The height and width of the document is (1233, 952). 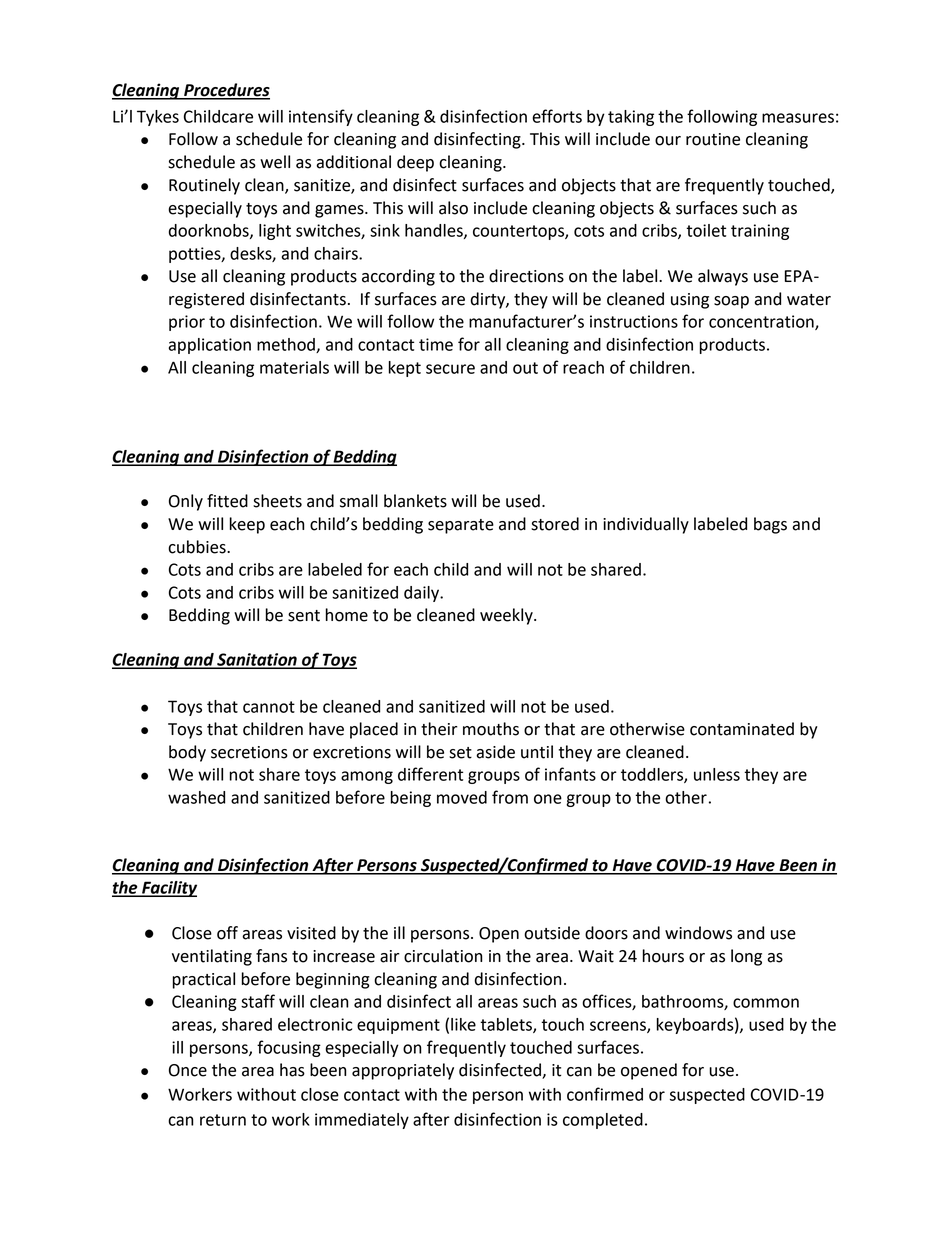 What do you see at coordinates (304, 616) in the document?
I see `sent` at bounding box center [304, 616].
